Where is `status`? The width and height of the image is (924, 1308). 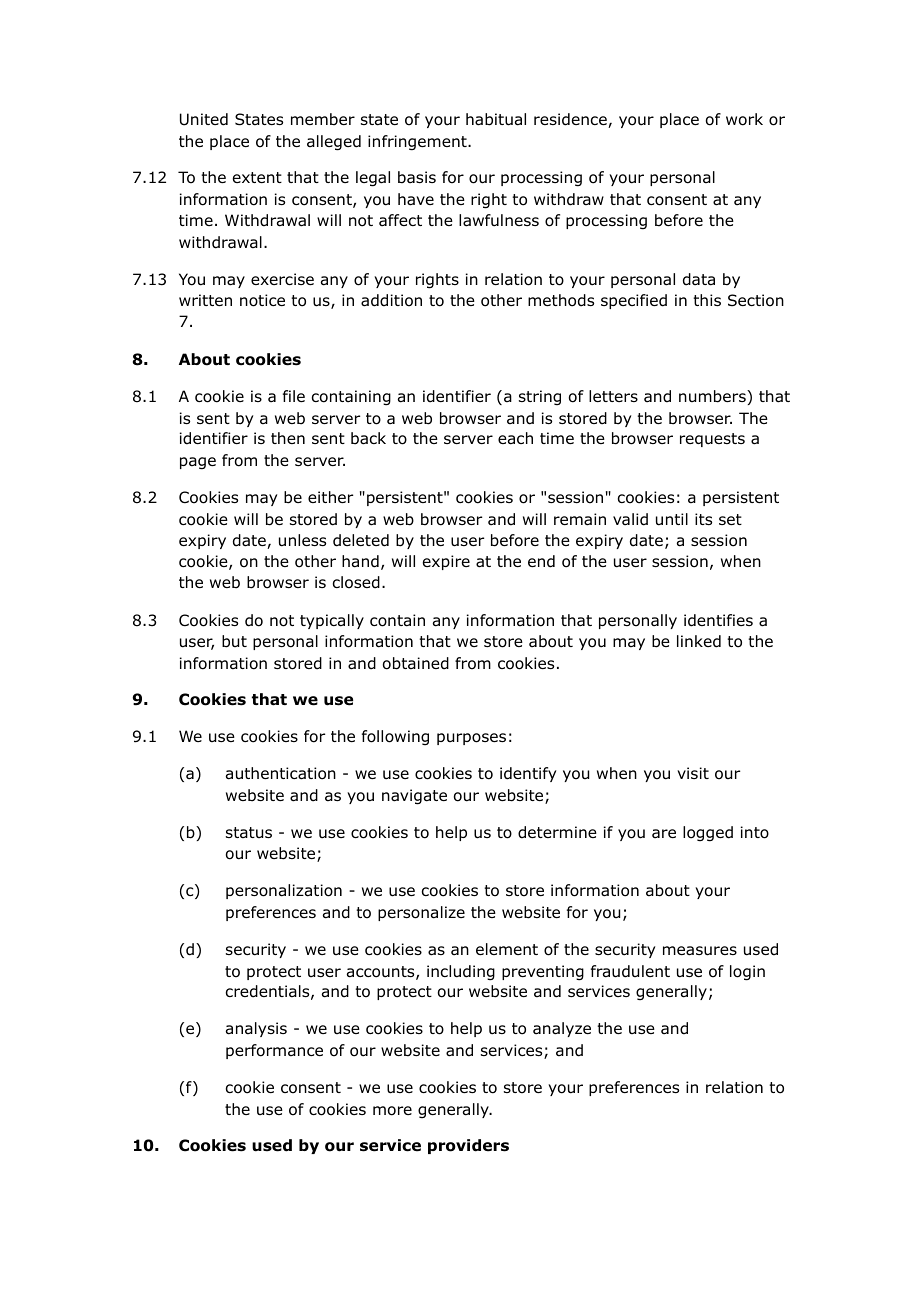
status is located at coordinates (249, 833).
